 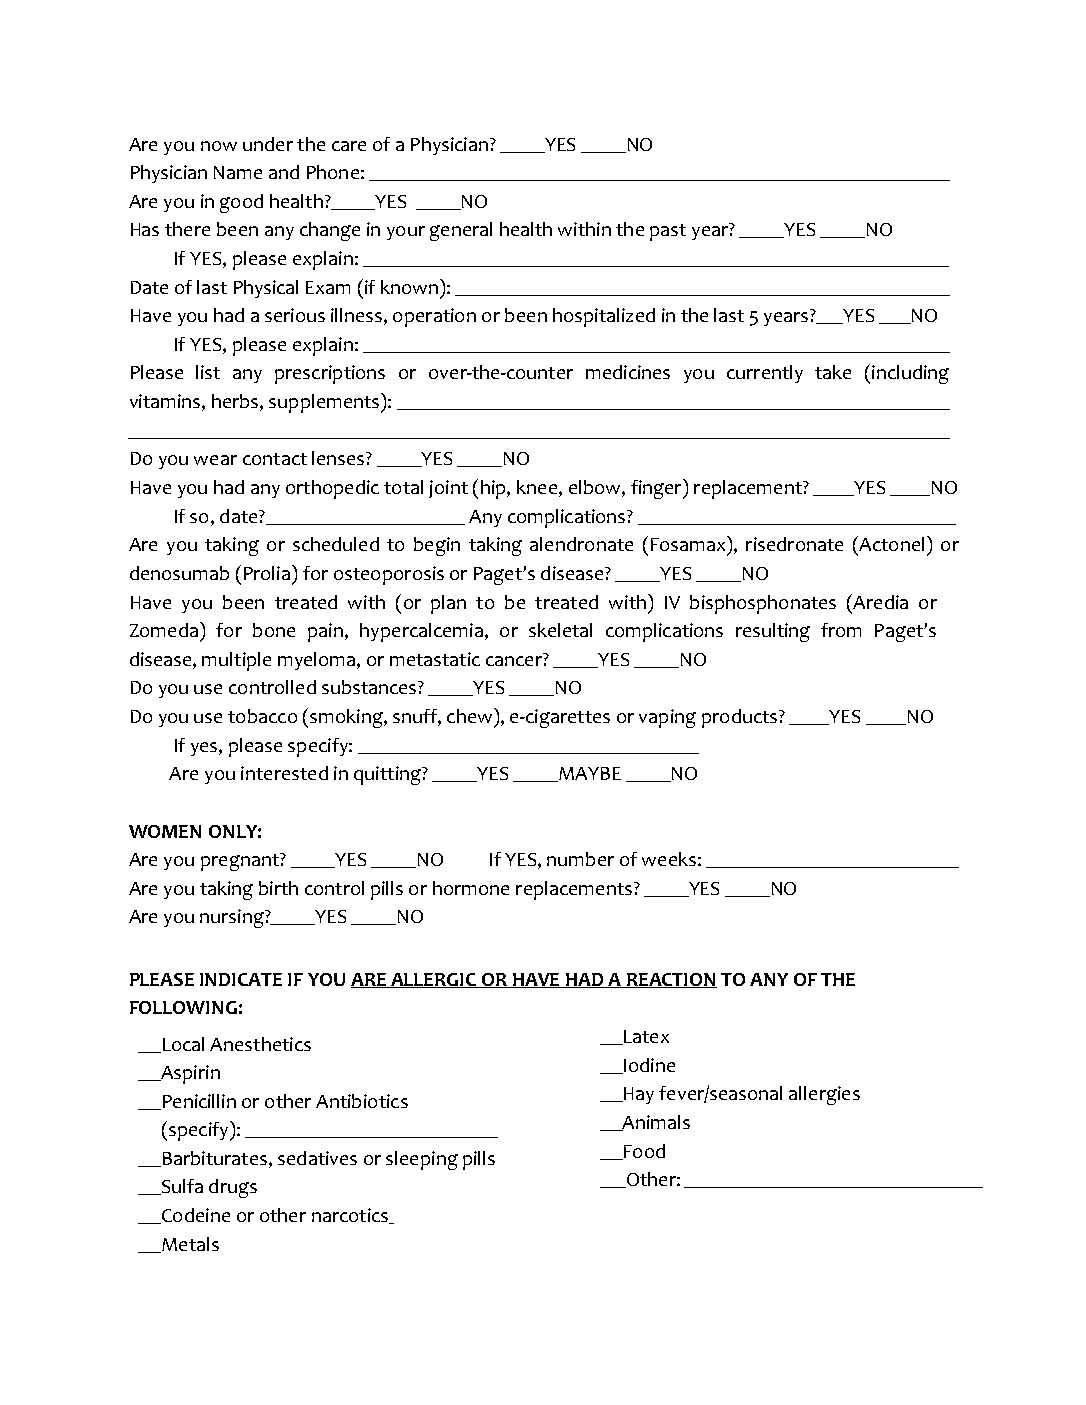 I want to click on past, so click(x=668, y=232).
